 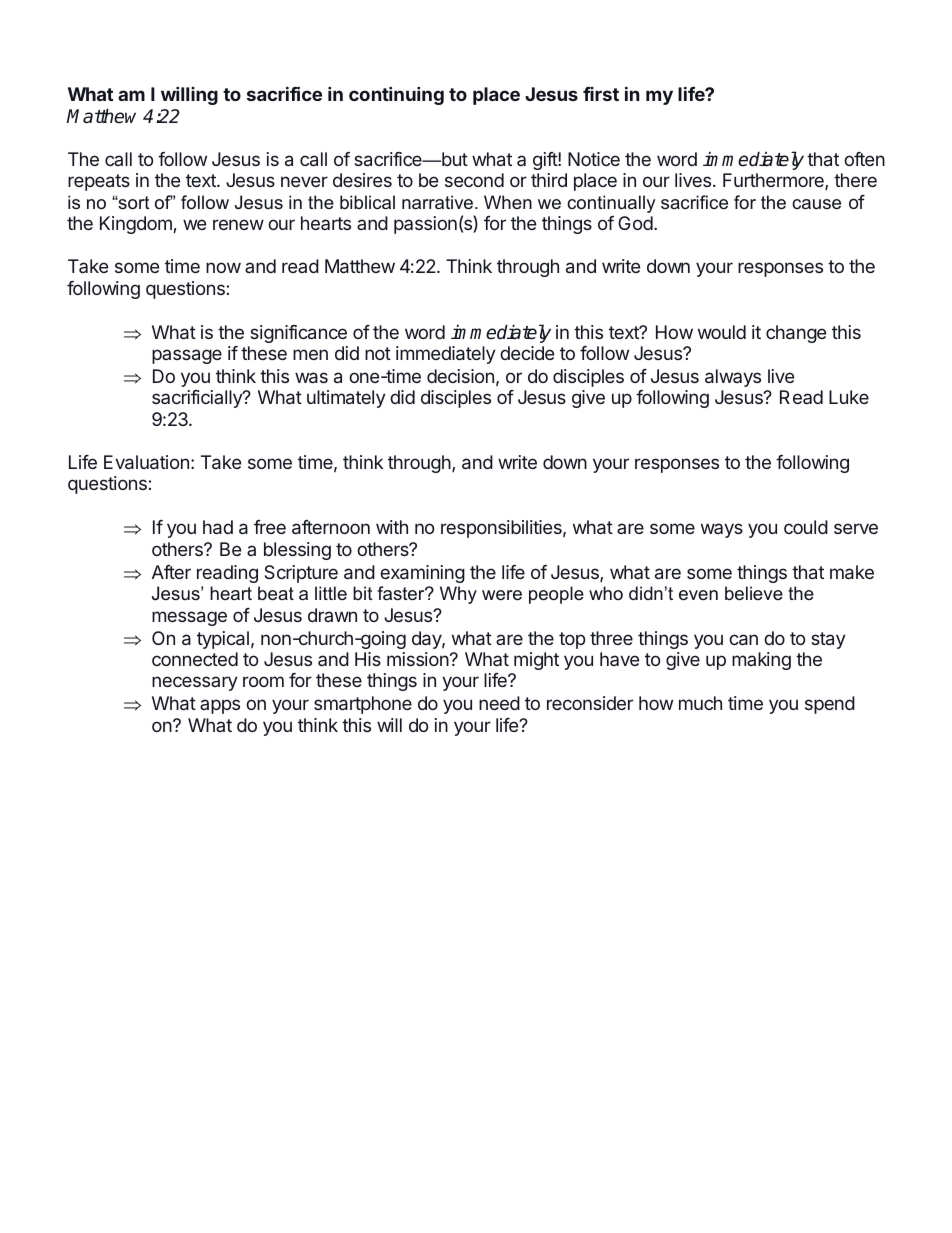 What do you see at coordinates (849, 397) in the screenshot?
I see `Luke` at bounding box center [849, 397].
